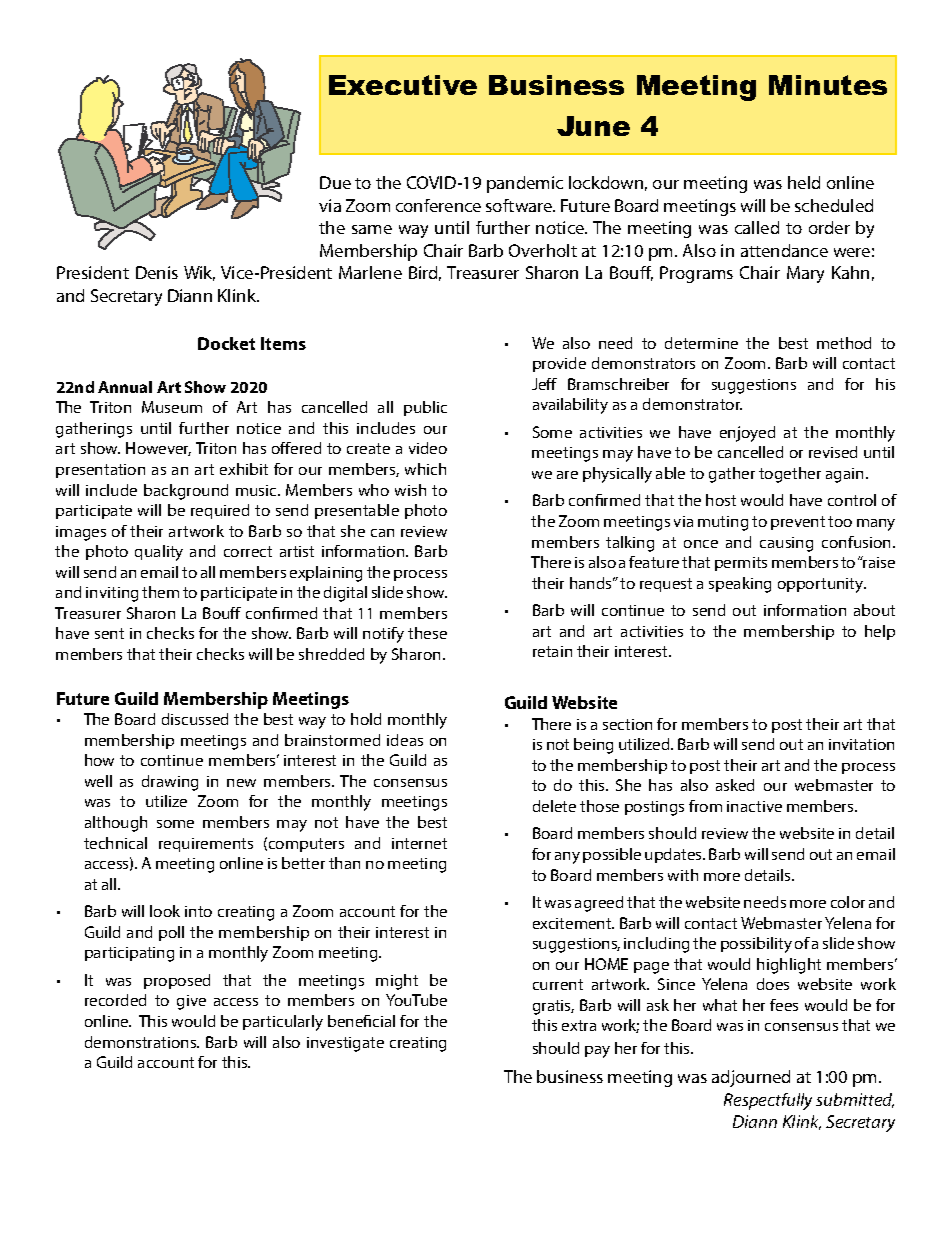  What do you see at coordinates (768, 1101) in the screenshot?
I see `Respectfully` at bounding box center [768, 1101].
